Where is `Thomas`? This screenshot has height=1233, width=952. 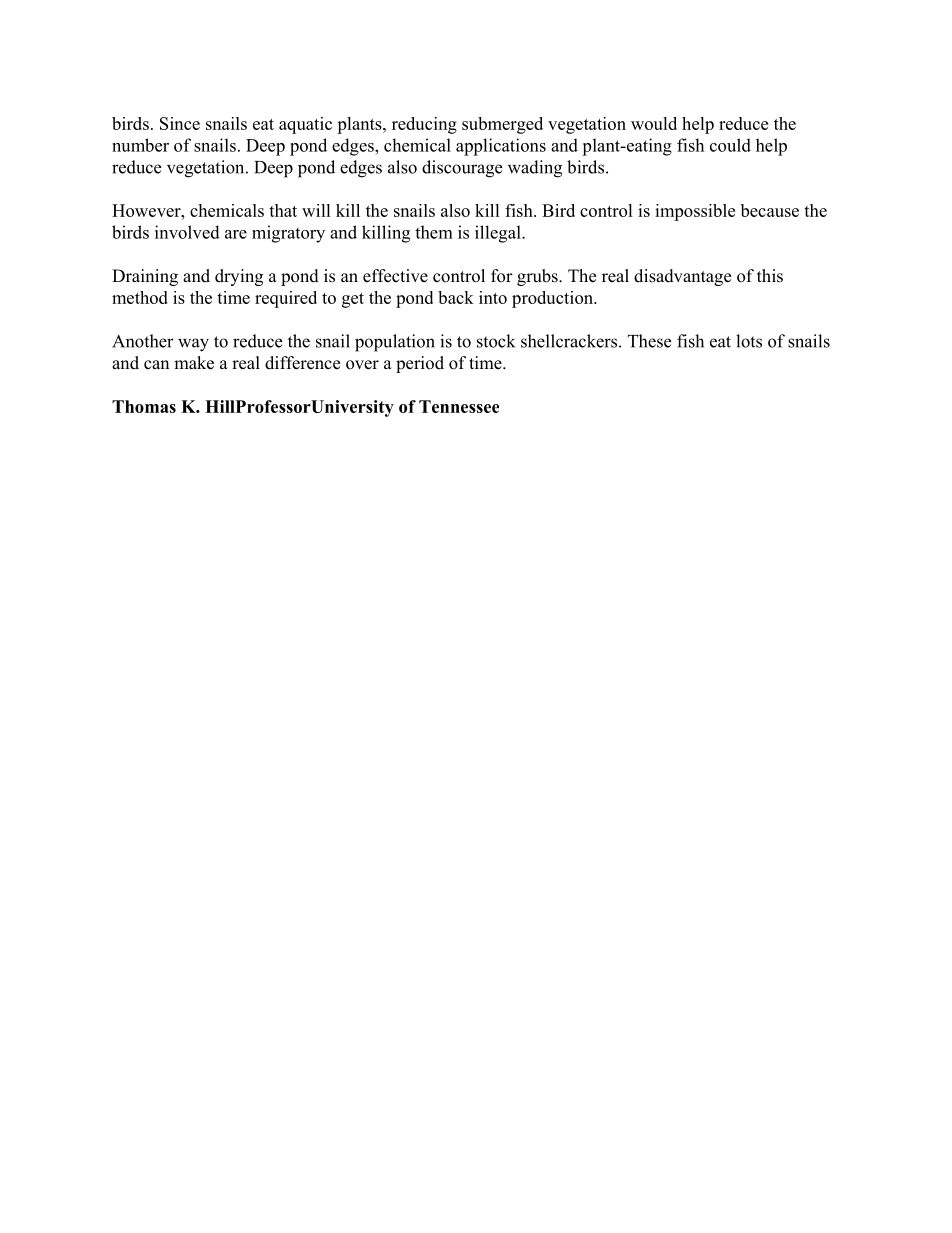 Thomas is located at coordinates (144, 406).
